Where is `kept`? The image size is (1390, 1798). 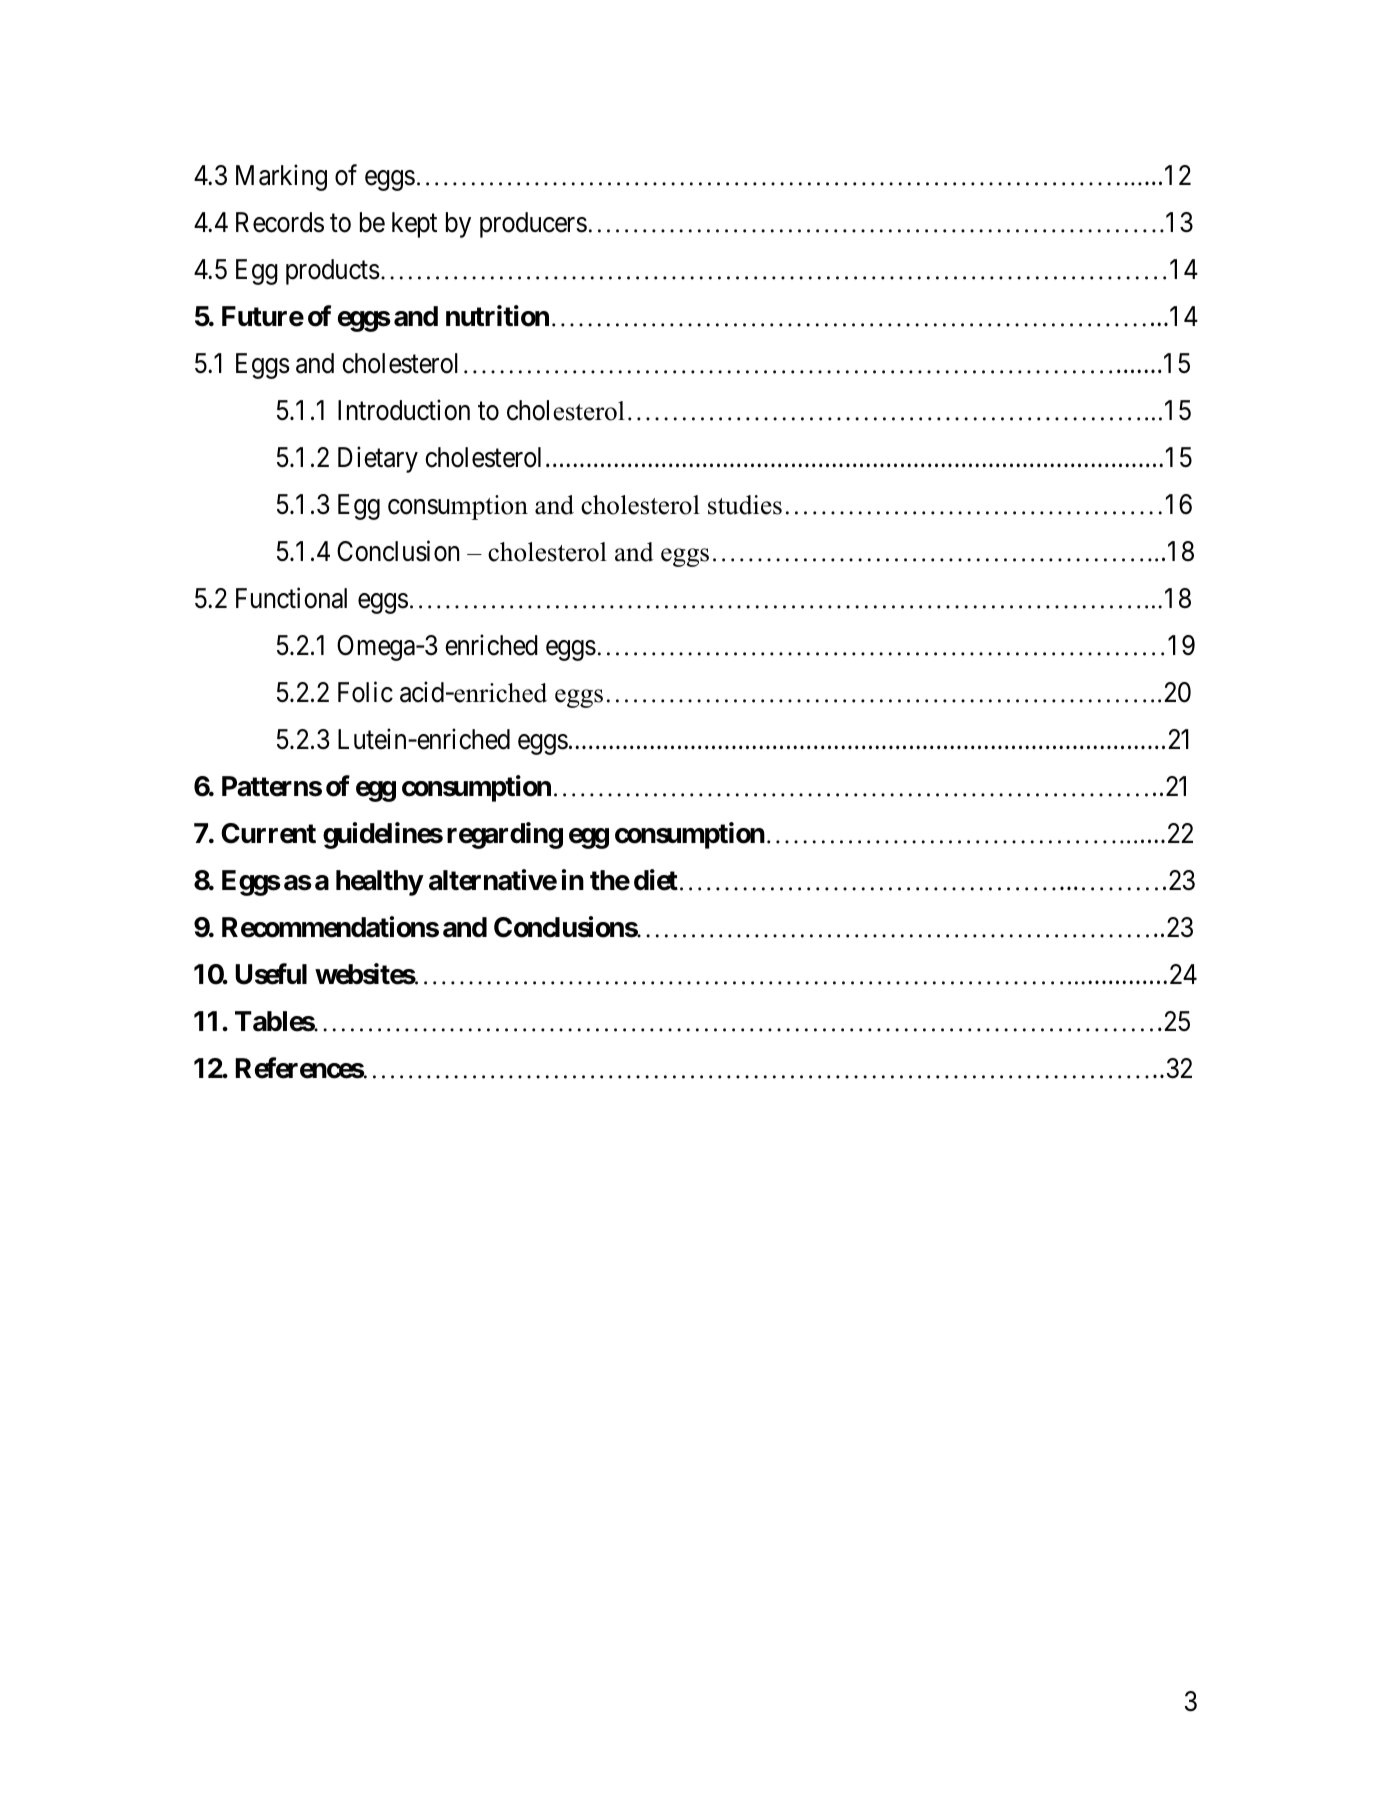 kept is located at coordinates (414, 225).
